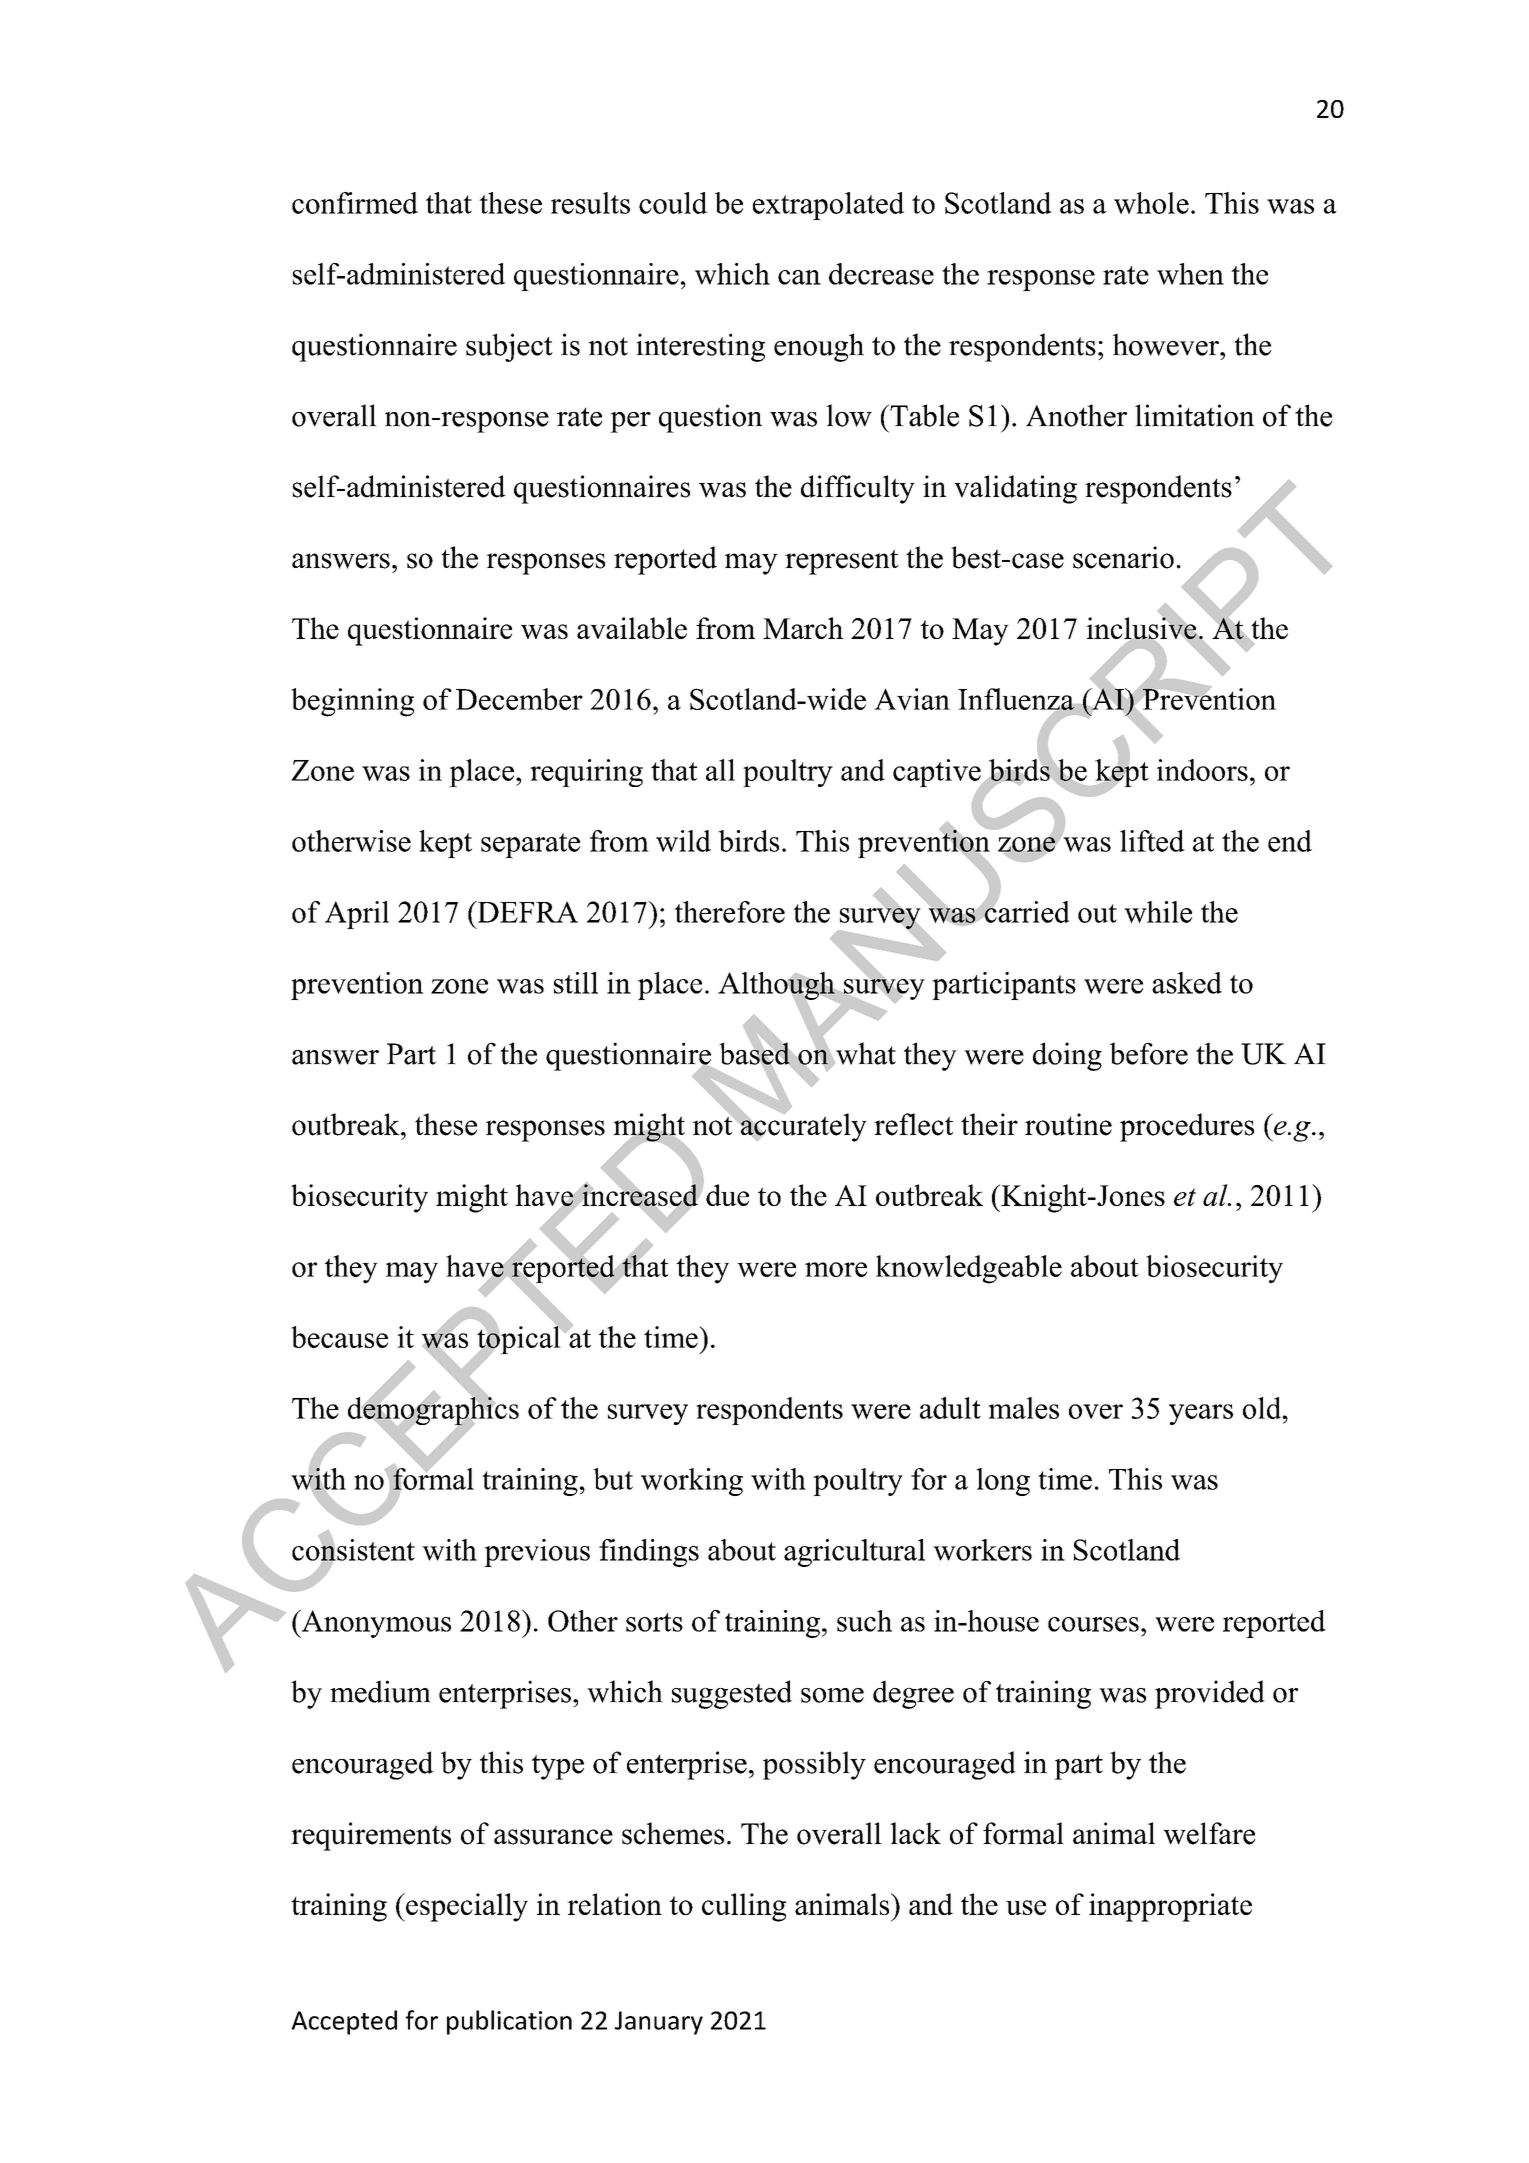  What do you see at coordinates (1093, 1624) in the image?
I see `courses` at bounding box center [1093, 1624].
